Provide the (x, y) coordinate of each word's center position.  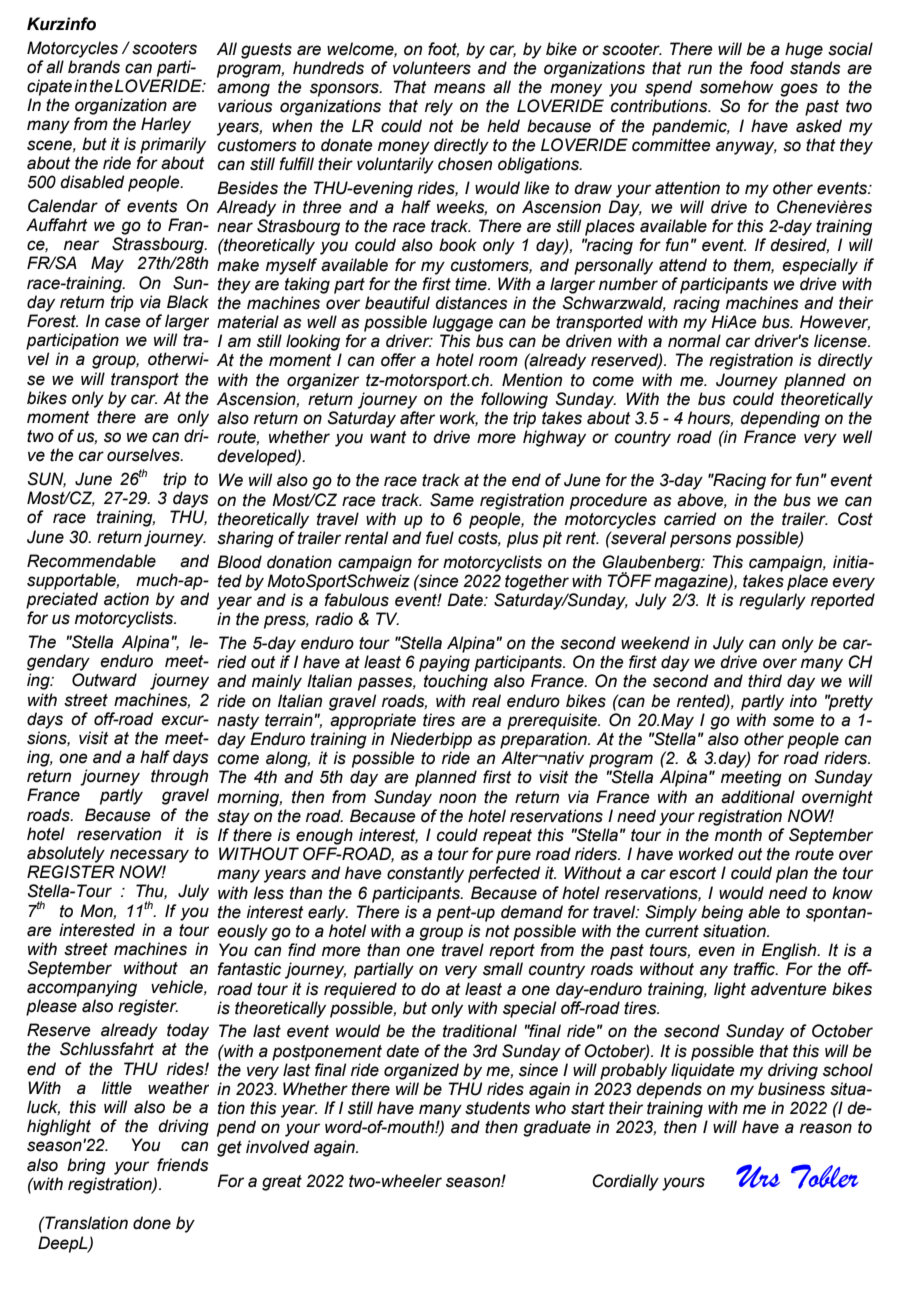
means (460, 88)
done (152, 1223)
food (767, 68)
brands (94, 67)
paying (444, 663)
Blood (239, 562)
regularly (772, 601)
